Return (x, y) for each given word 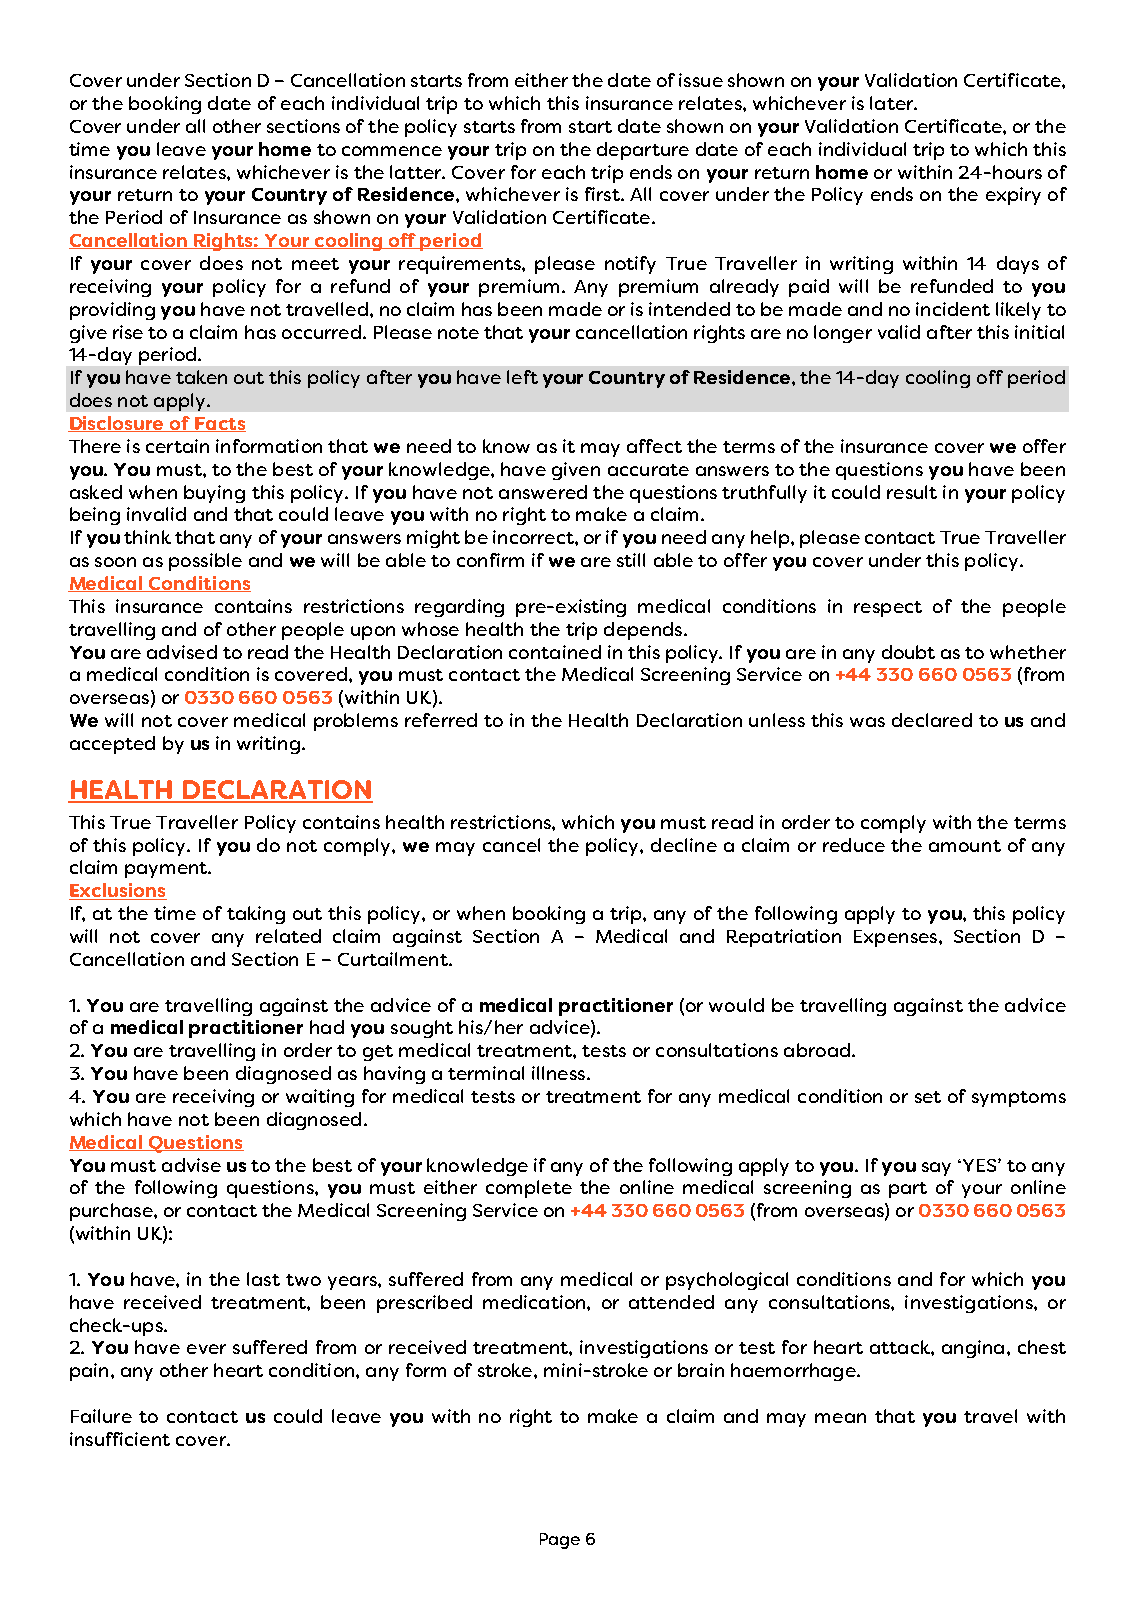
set (928, 1097)
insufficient (120, 1439)
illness (558, 1073)
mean (840, 1418)
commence (392, 151)
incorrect (534, 537)
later (892, 103)
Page (560, 1541)
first (603, 194)
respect (888, 609)
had (327, 1027)
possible (205, 562)
